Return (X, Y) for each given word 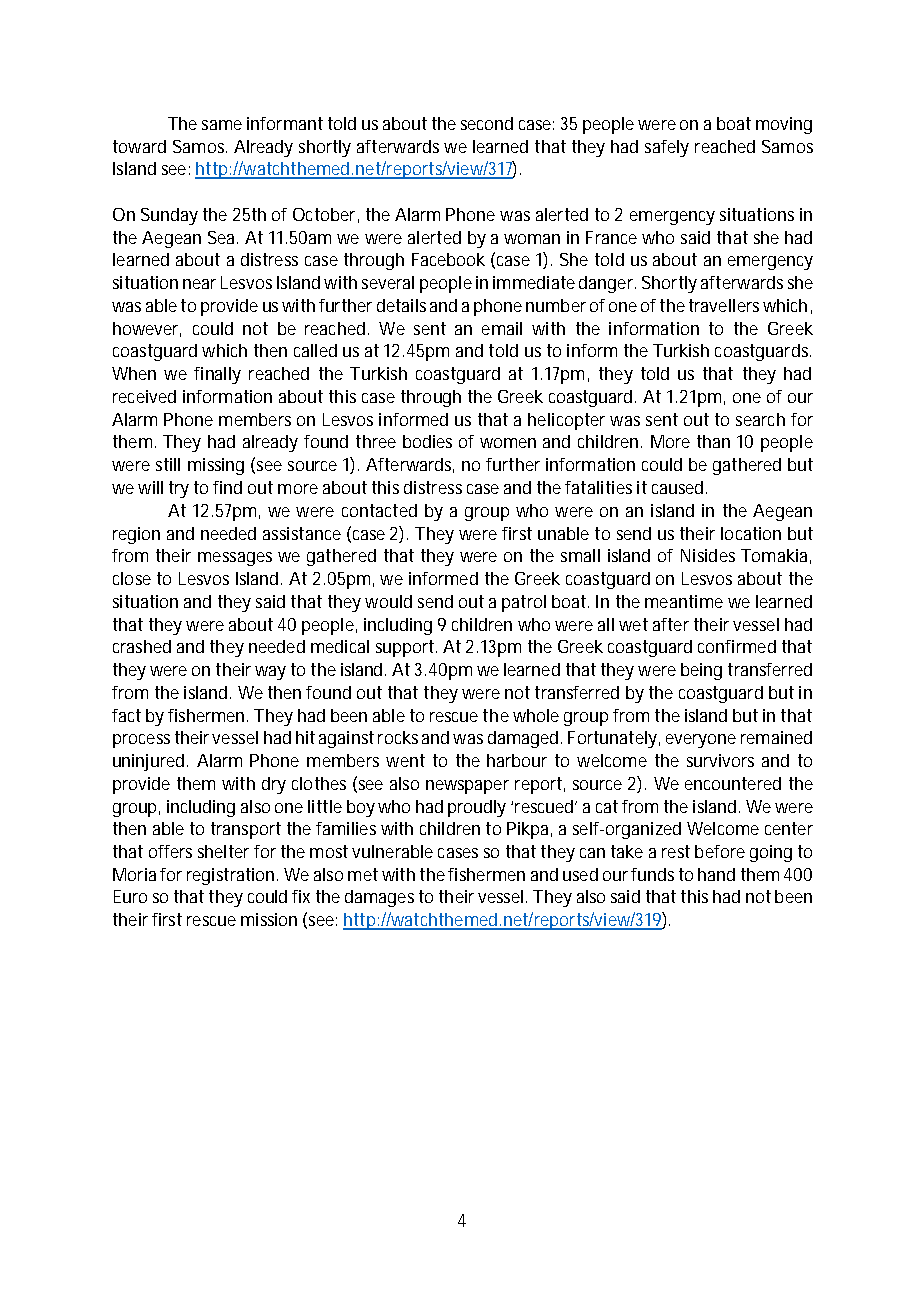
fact (126, 715)
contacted (379, 510)
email (502, 328)
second (487, 123)
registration (232, 876)
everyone (701, 741)
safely (667, 148)
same (222, 125)
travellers (724, 305)
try (179, 489)
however (147, 329)
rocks (398, 737)
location (751, 533)
